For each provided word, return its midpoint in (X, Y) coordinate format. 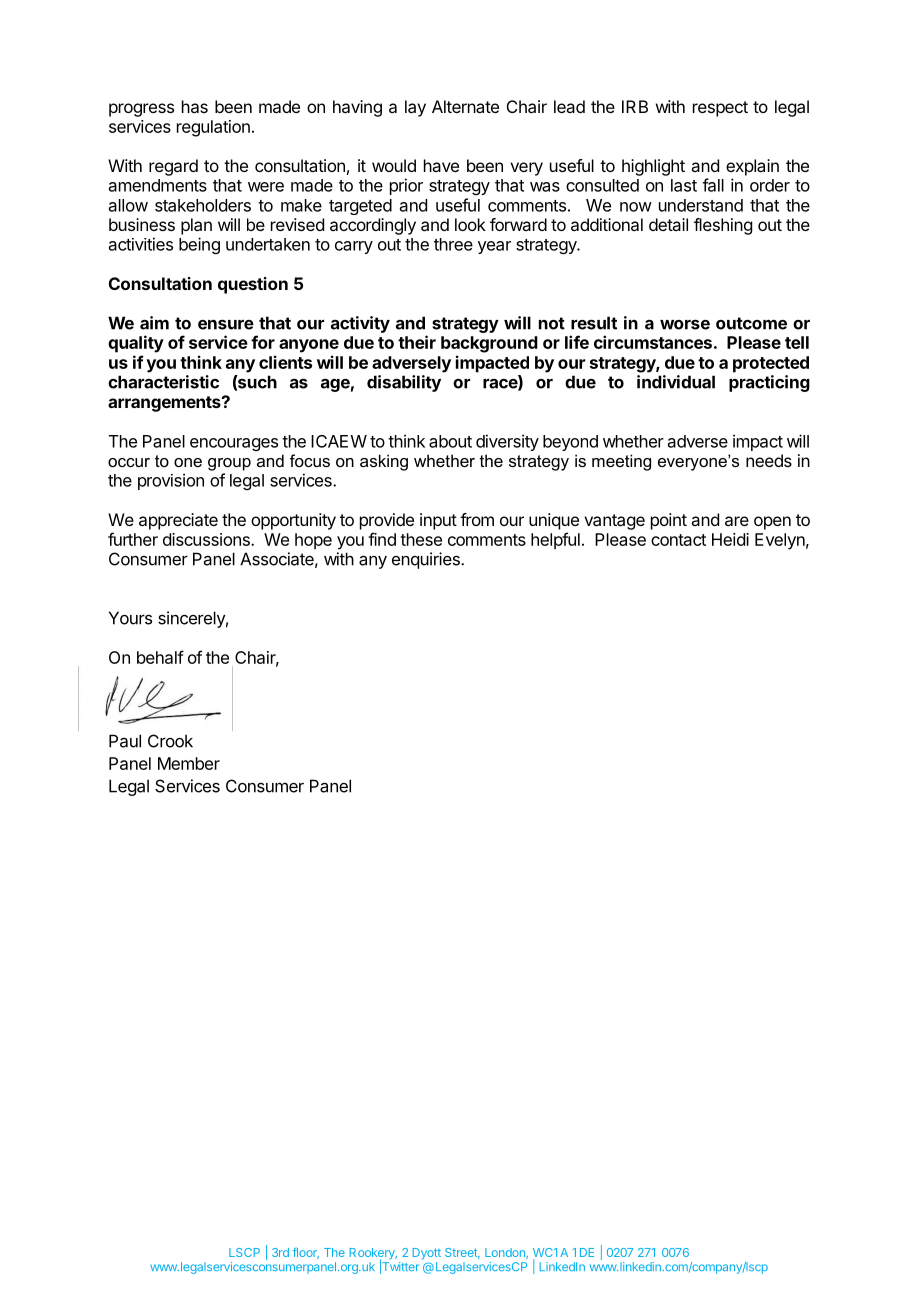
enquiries (427, 560)
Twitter (399, 1267)
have (441, 165)
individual (676, 382)
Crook (170, 741)
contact (678, 540)
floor (306, 1253)
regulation (213, 128)
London (506, 1253)
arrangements (165, 404)
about (450, 441)
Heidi (730, 539)
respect (720, 109)
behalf (160, 657)
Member (189, 763)
